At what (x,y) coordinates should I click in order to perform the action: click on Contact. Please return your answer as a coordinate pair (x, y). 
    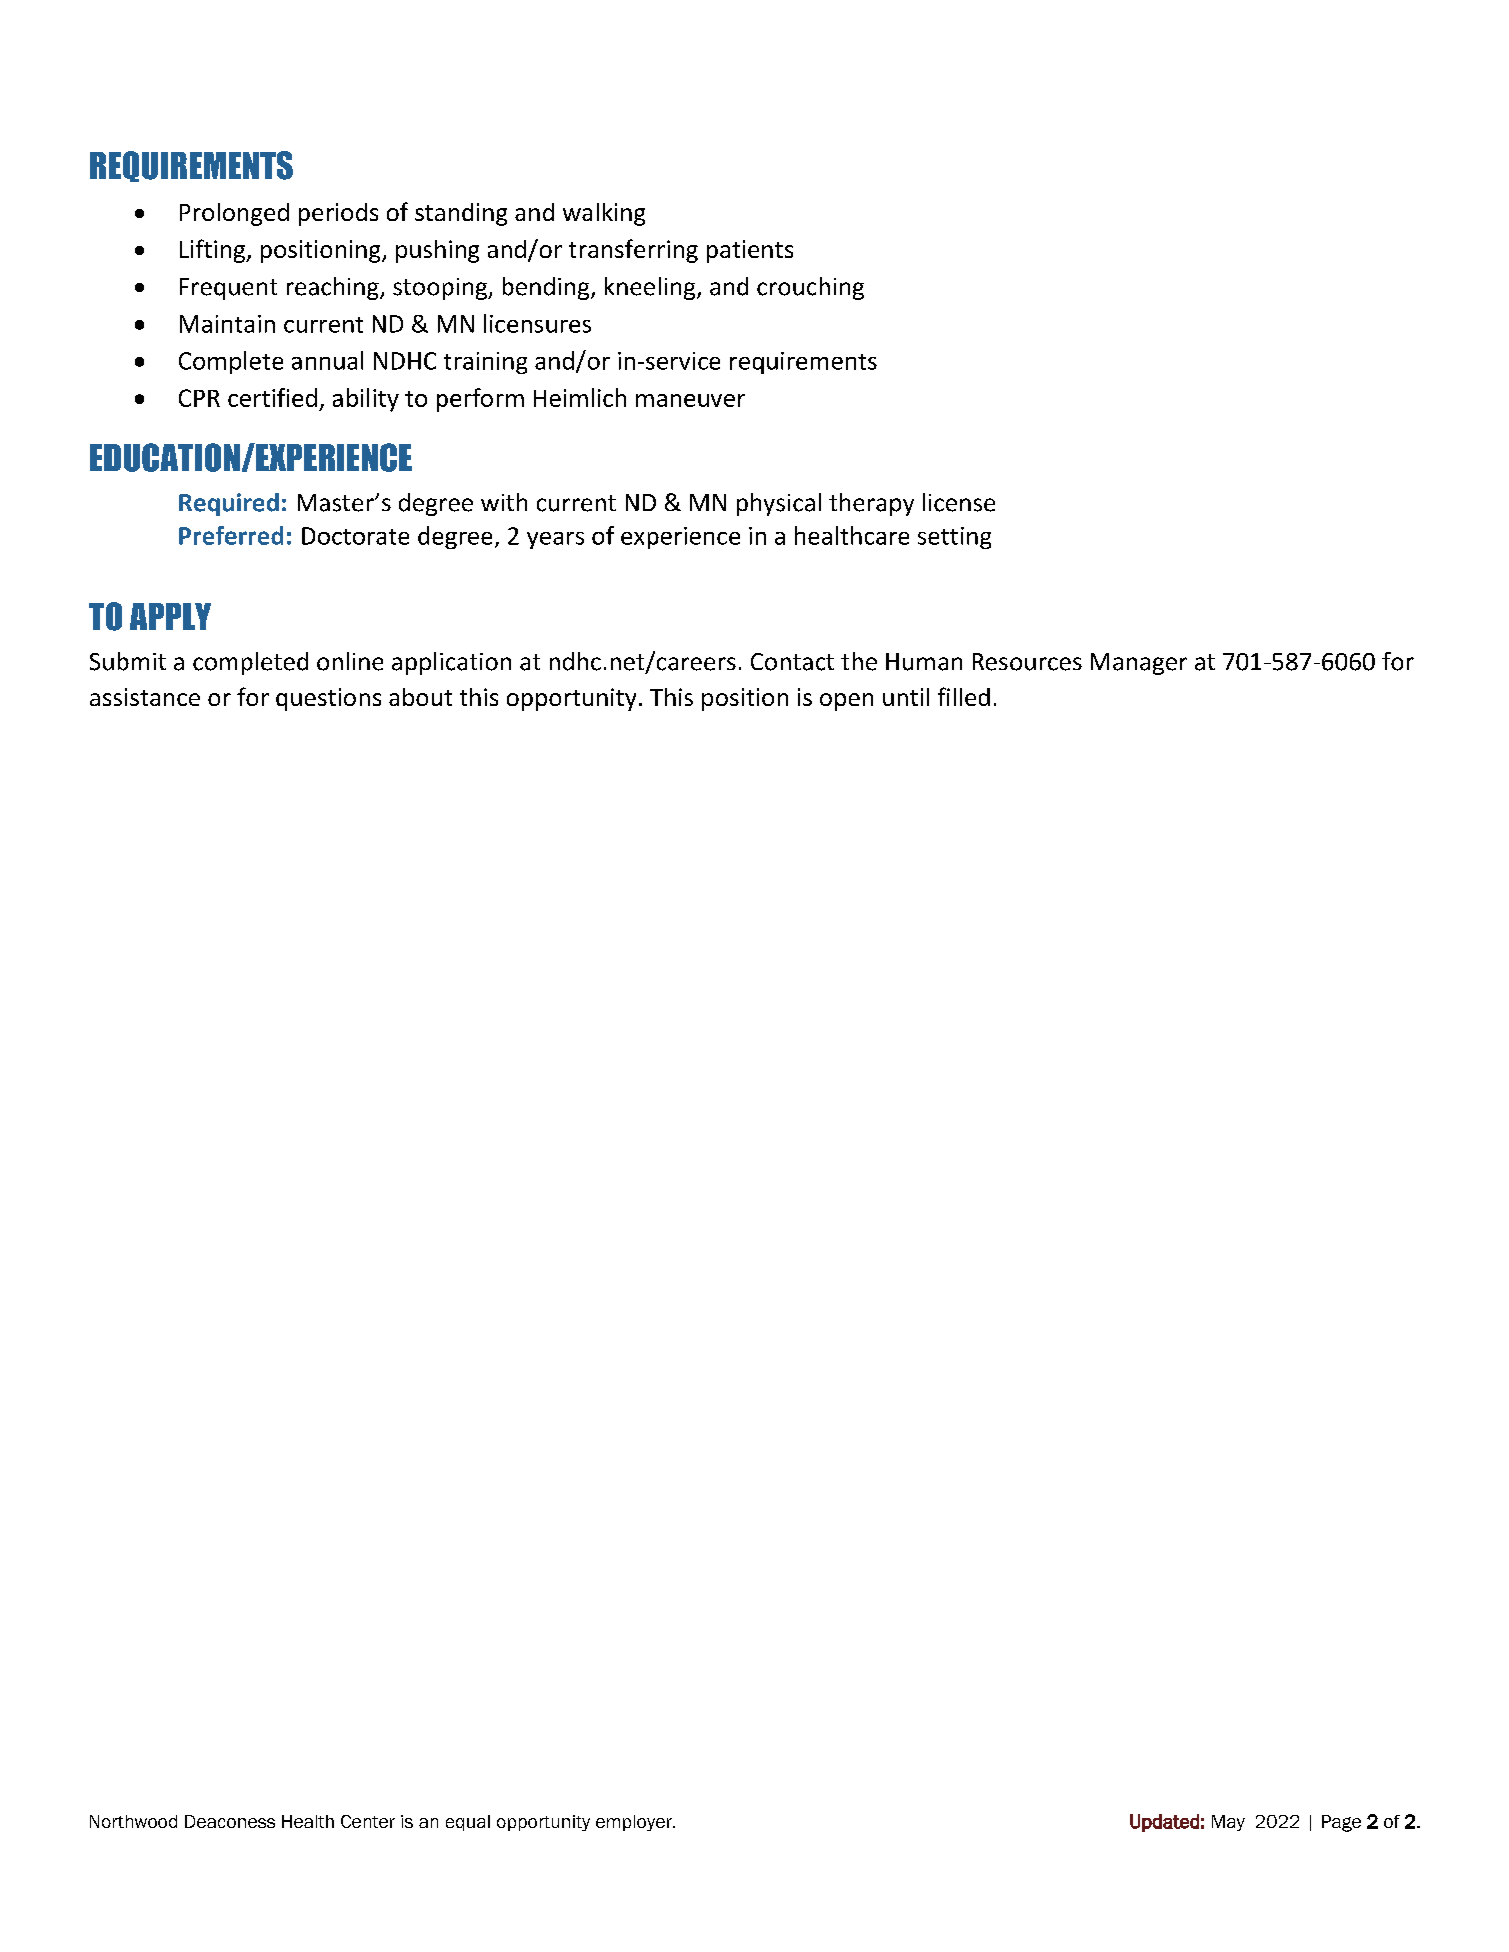
    Looking at the image, I should click on (792, 662).
